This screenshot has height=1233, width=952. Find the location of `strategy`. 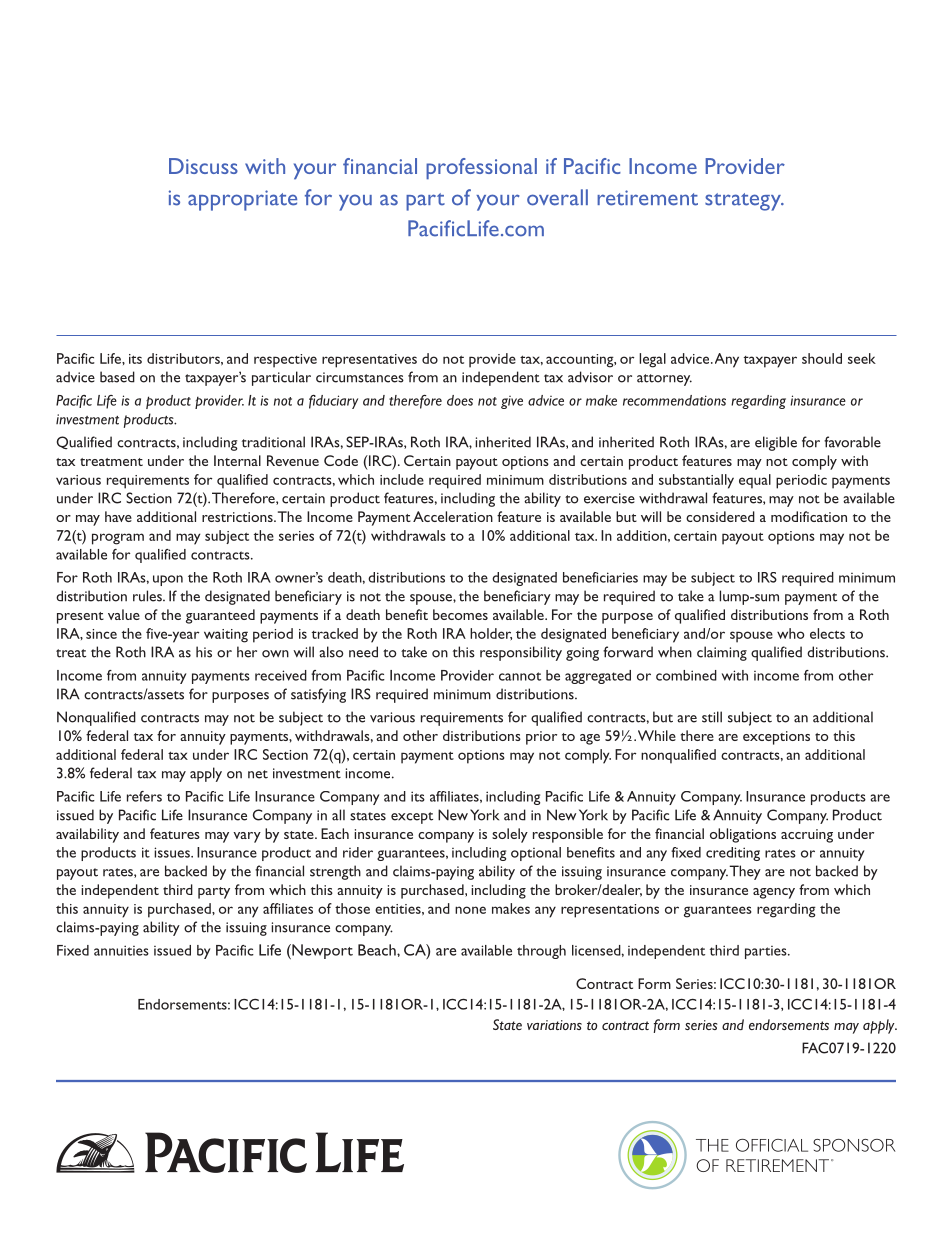

strategy is located at coordinates (744, 202).
